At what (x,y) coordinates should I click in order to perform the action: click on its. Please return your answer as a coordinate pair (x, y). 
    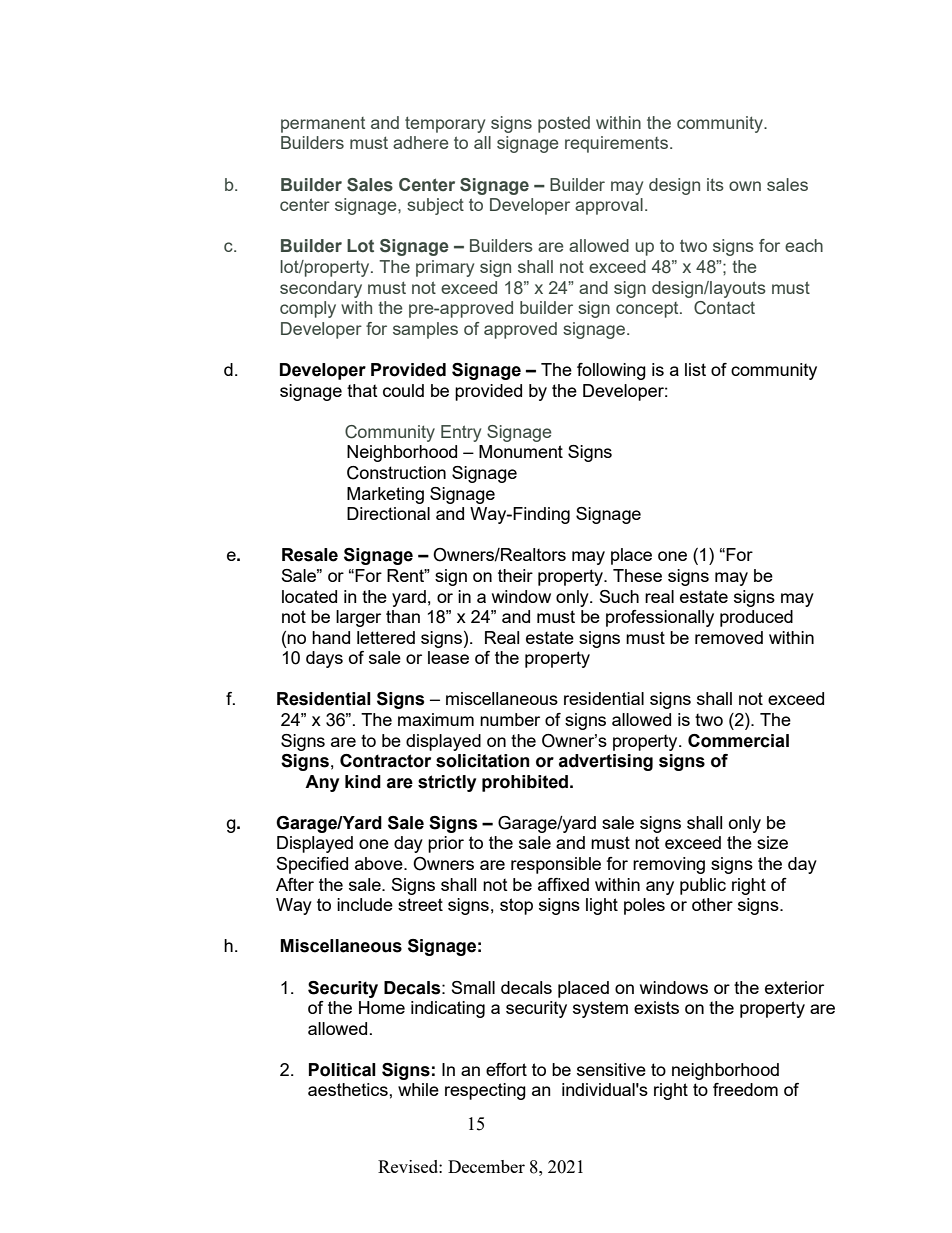
    Looking at the image, I should click on (715, 184).
